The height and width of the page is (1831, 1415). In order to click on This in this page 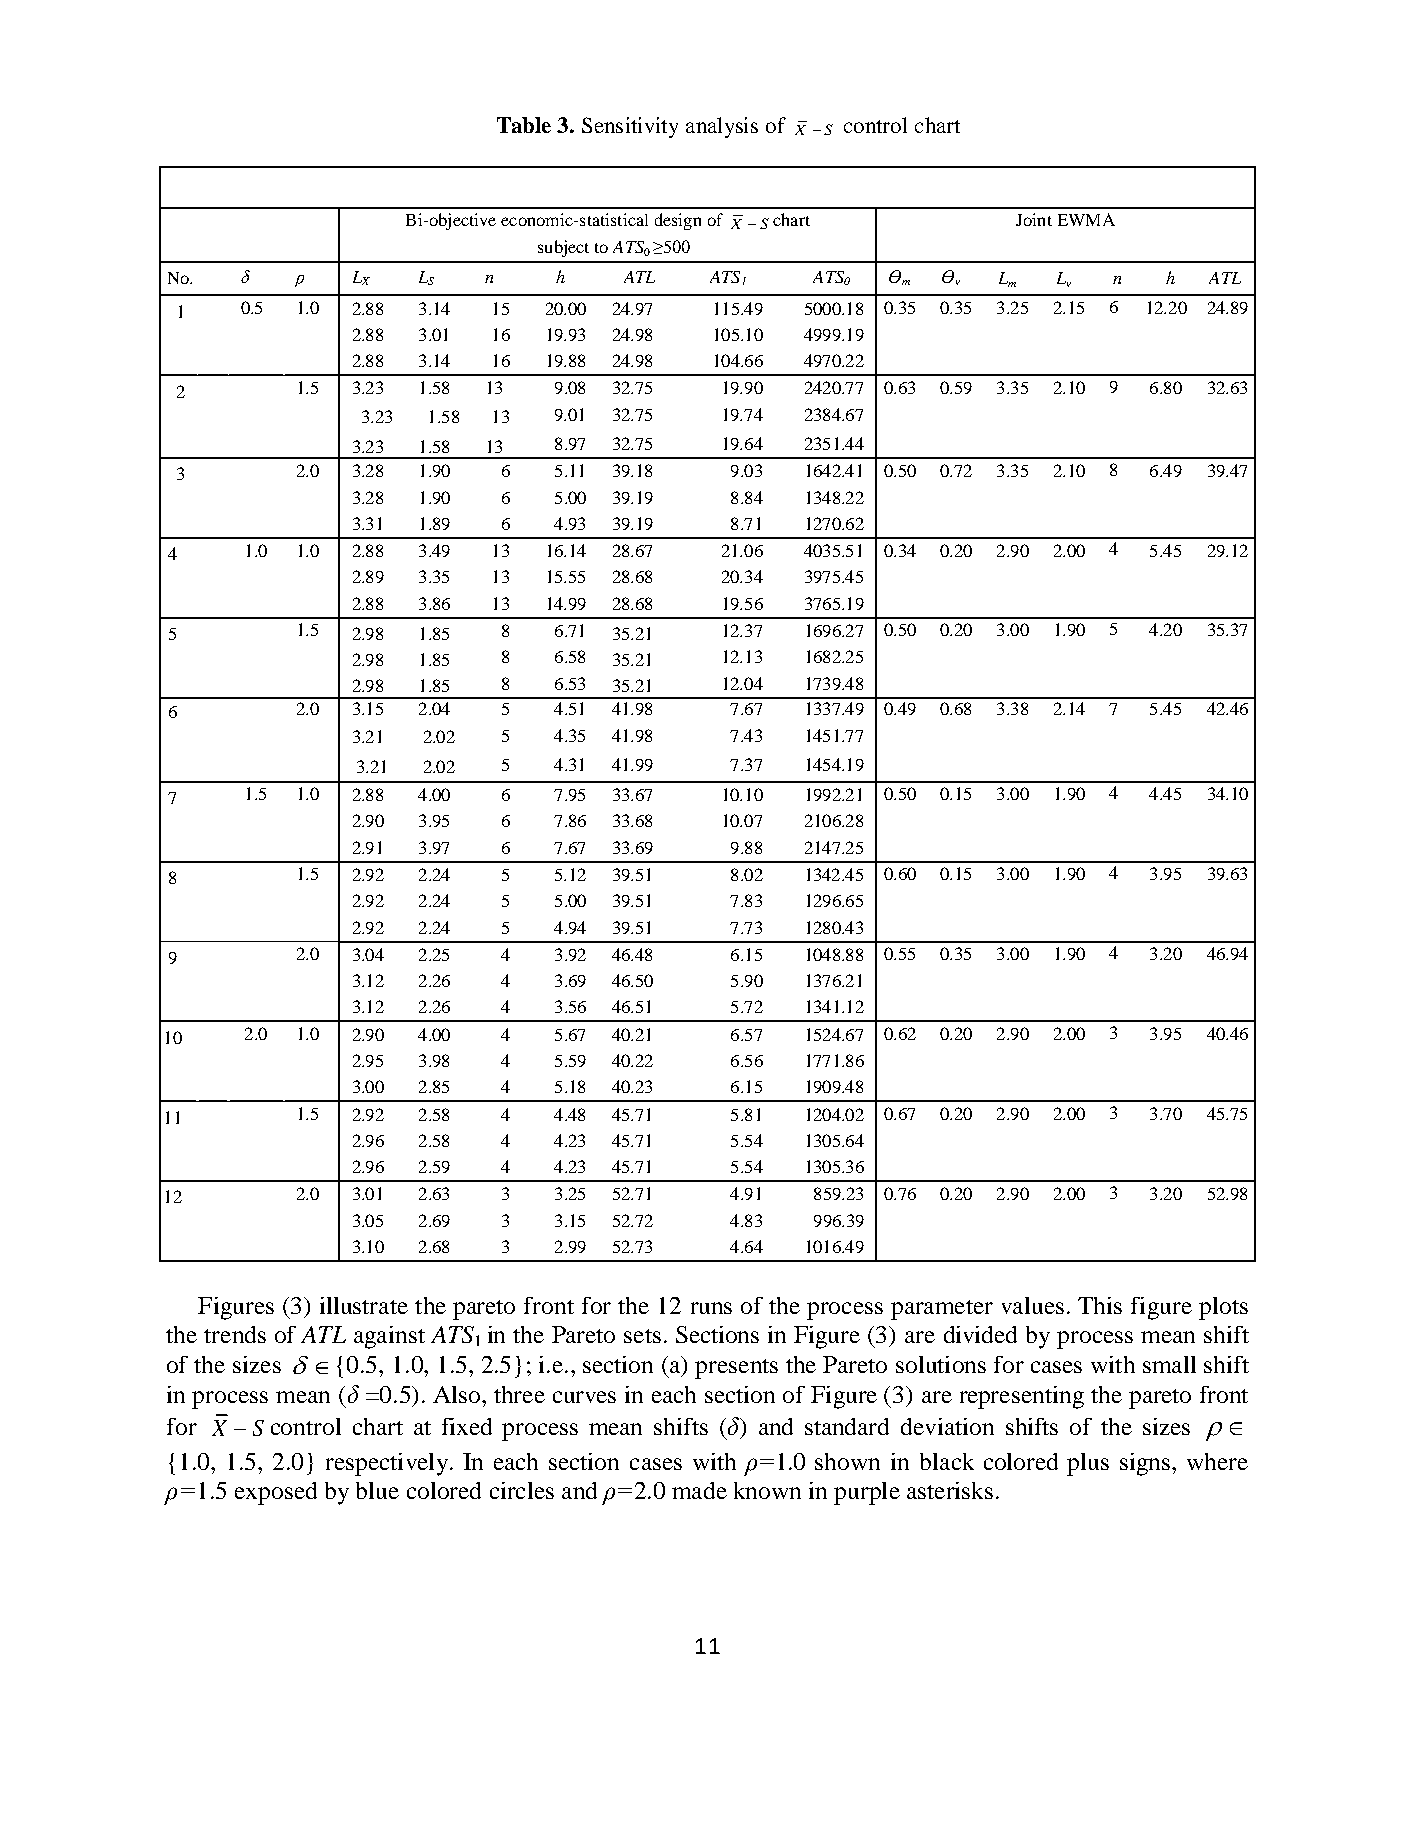, I will do `click(1100, 1305)`.
